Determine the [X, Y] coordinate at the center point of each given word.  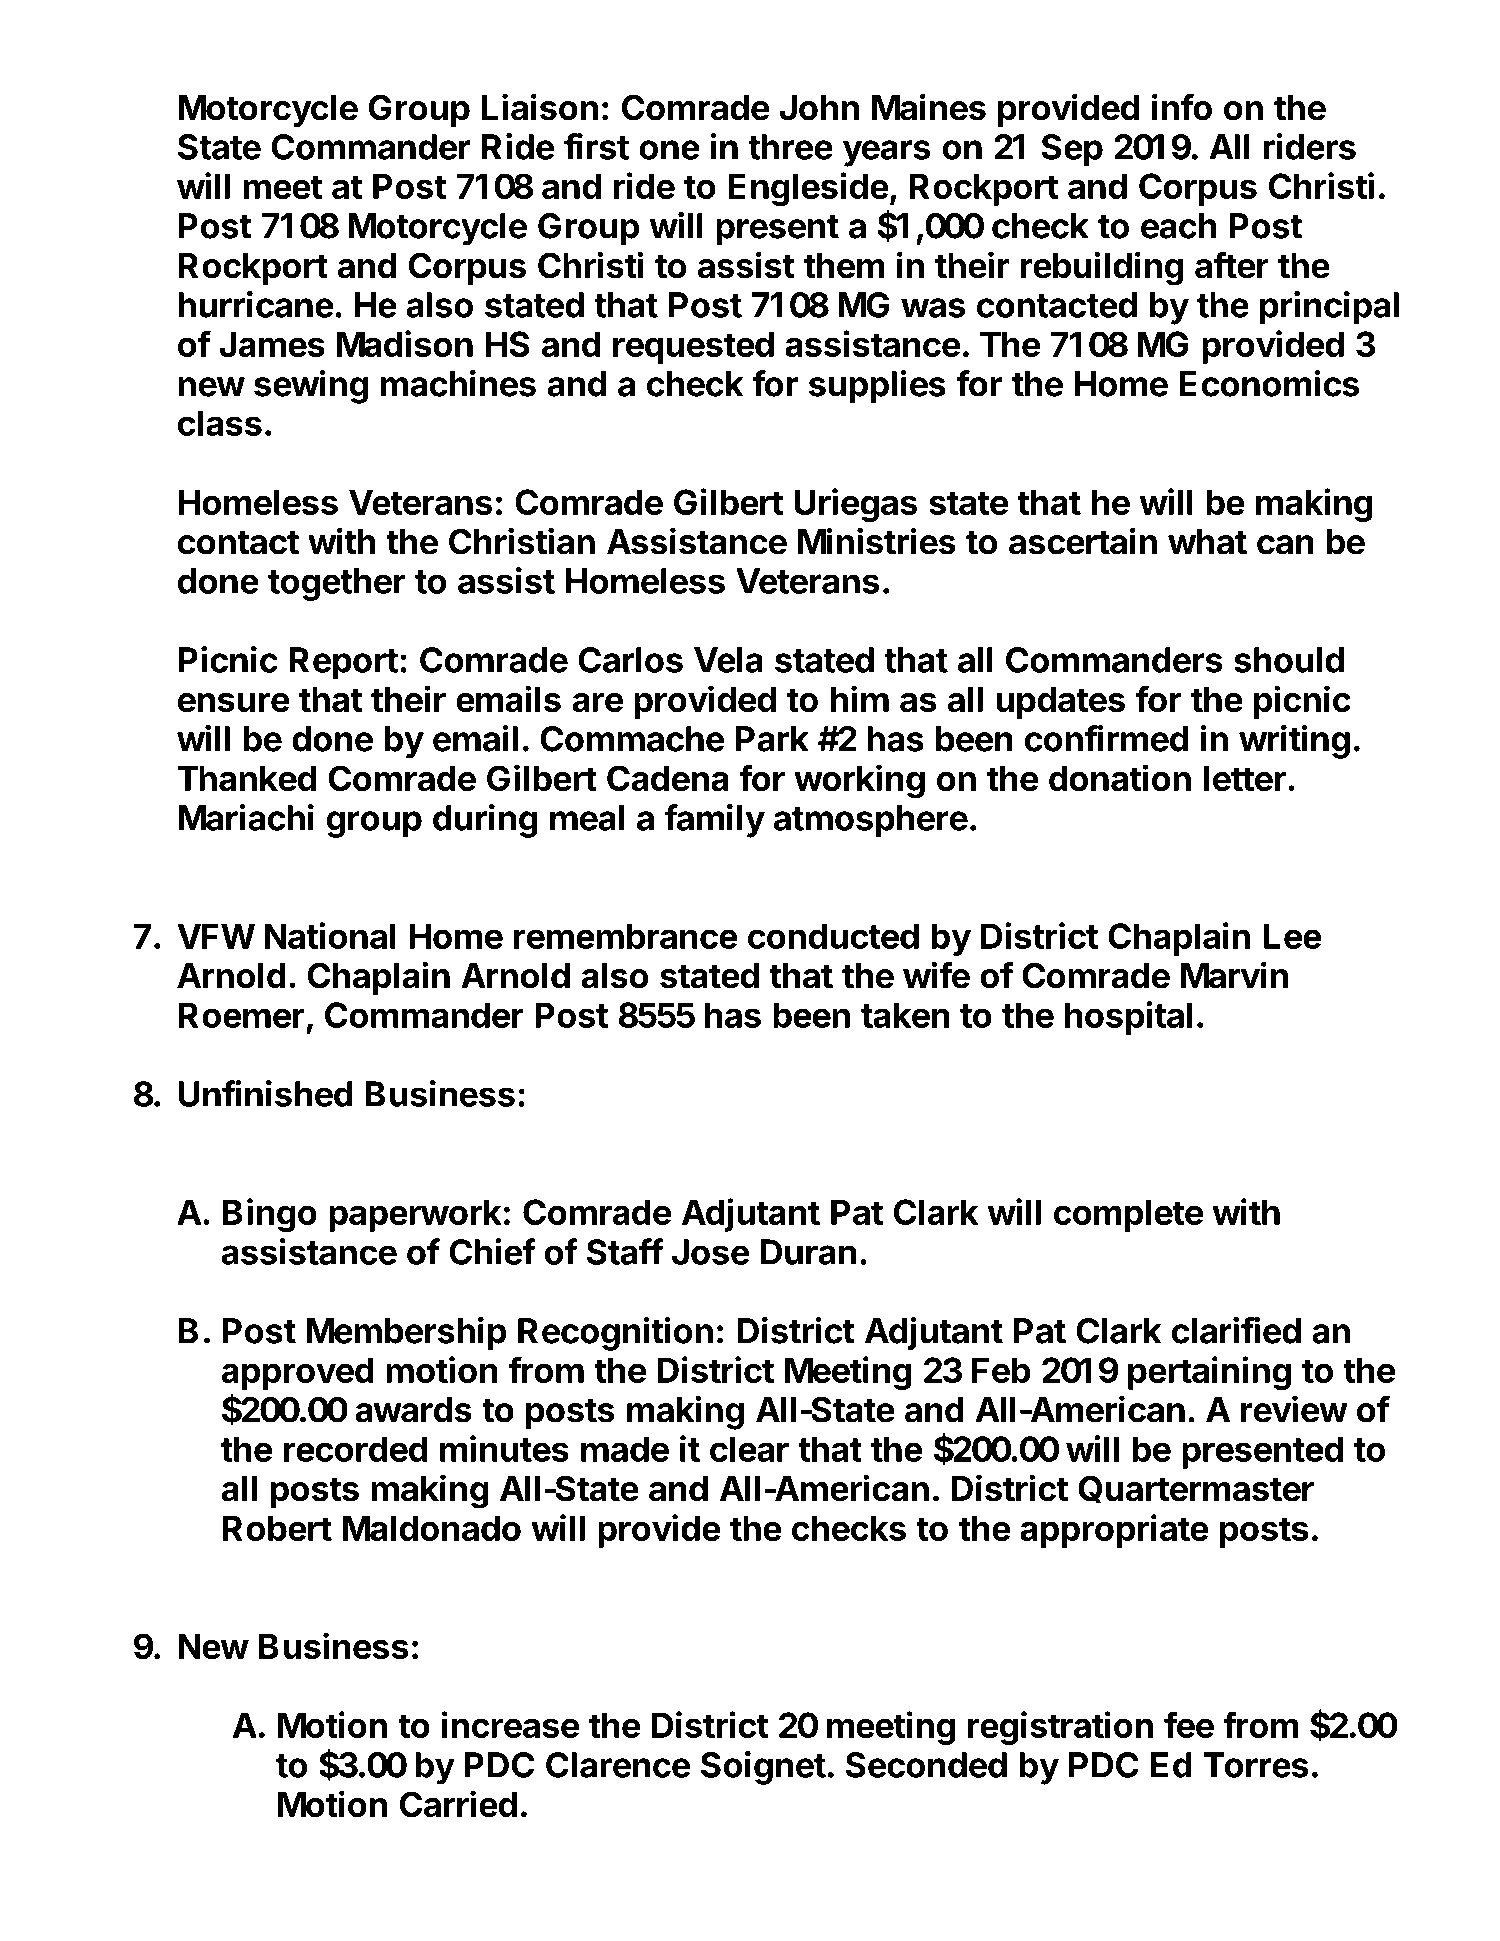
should [1289, 660]
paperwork [415, 1215]
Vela [728, 660]
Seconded [926, 1765]
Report [344, 663]
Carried [458, 1804]
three [791, 147]
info [1182, 107]
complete [1128, 1215]
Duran [808, 1252]
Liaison [539, 107]
